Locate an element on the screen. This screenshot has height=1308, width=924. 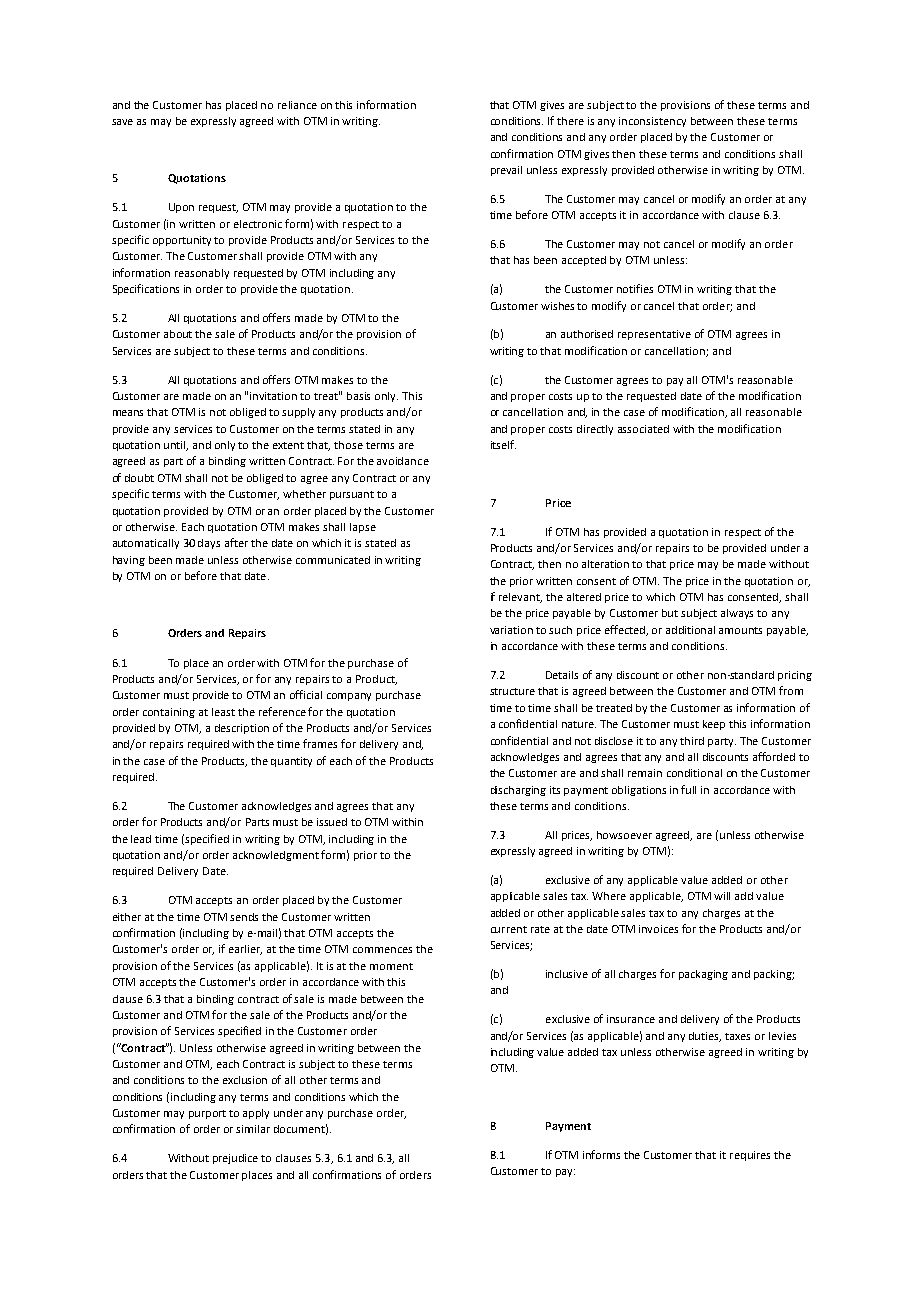
variation is located at coordinates (511, 630).
